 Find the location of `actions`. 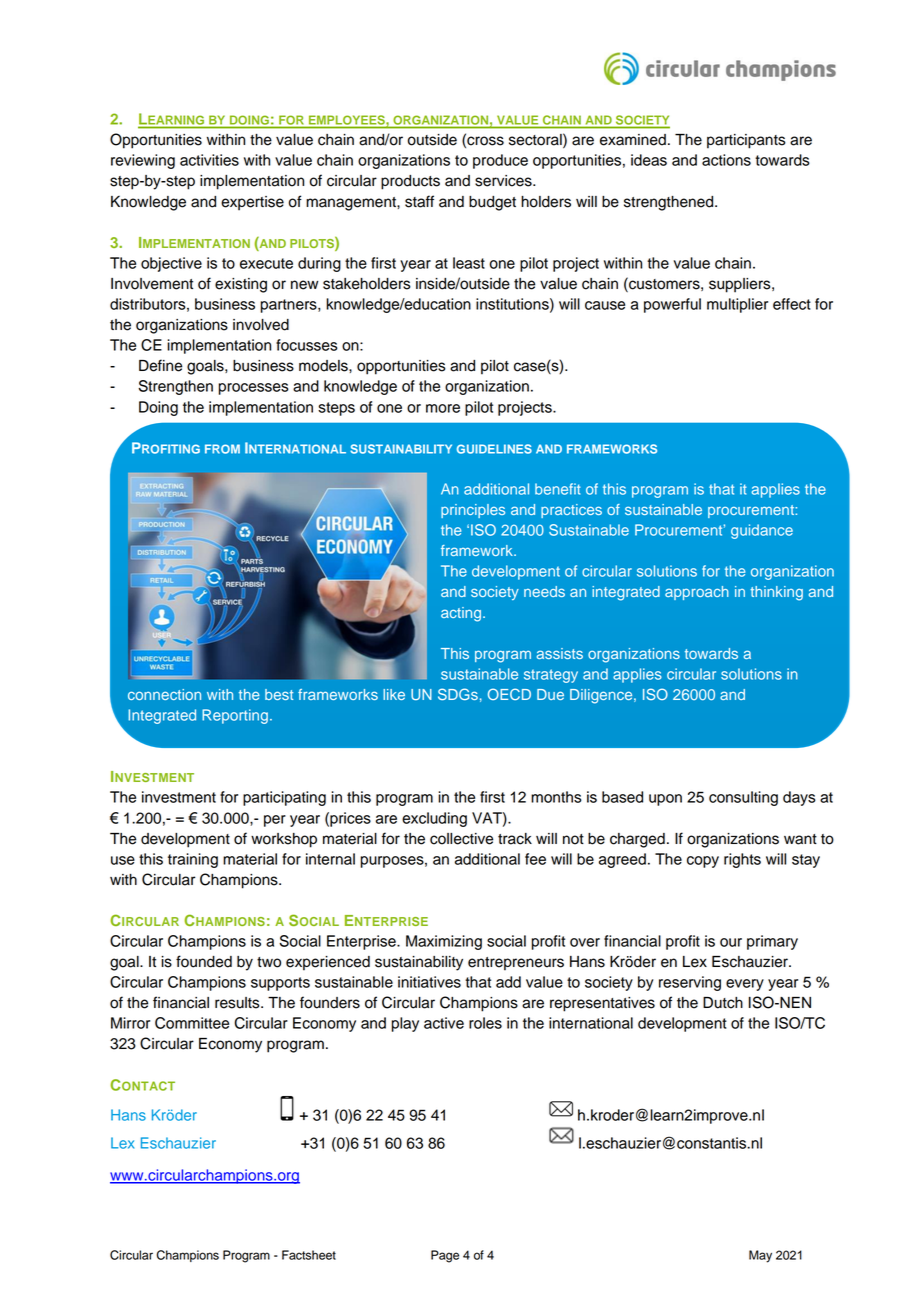

actions is located at coordinates (726, 160).
